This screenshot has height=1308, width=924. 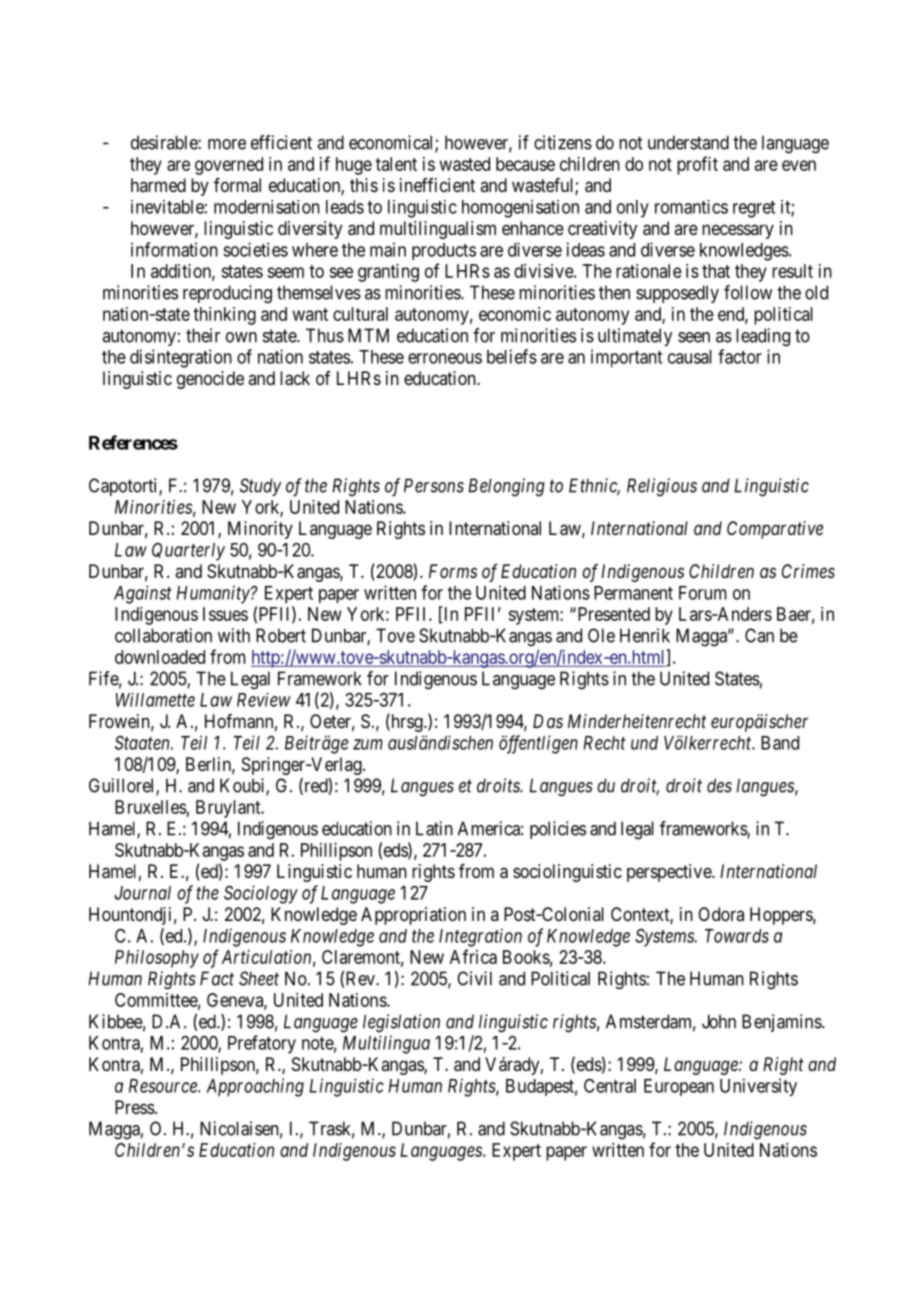 What do you see at coordinates (465, 164) in the screenshot?
I see `wasted` at bounding box center [465, 164].
